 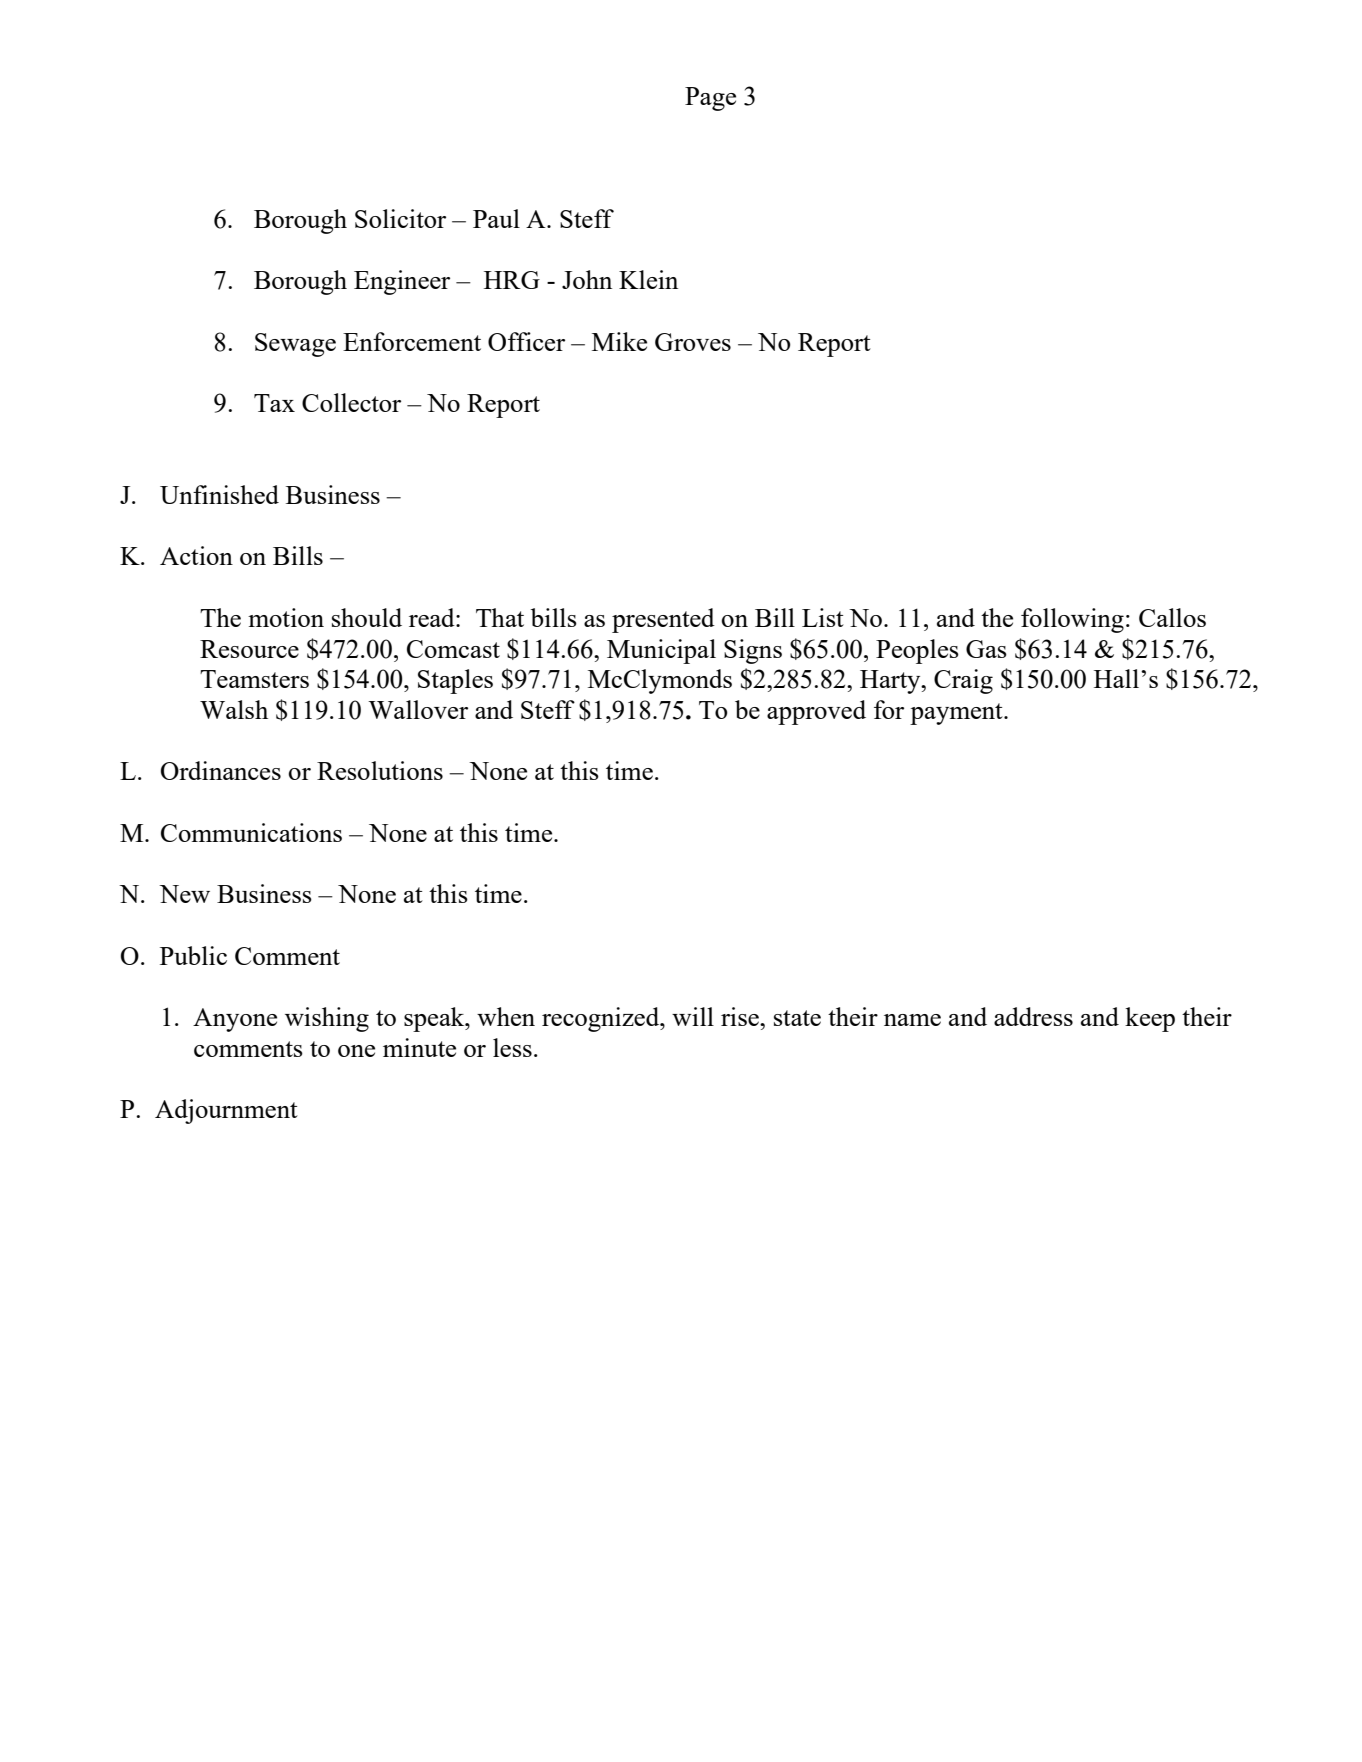 What do you see at coordinates (286, 617) in the screenshot?
I see `motion` at bounding box center [286, 617].
